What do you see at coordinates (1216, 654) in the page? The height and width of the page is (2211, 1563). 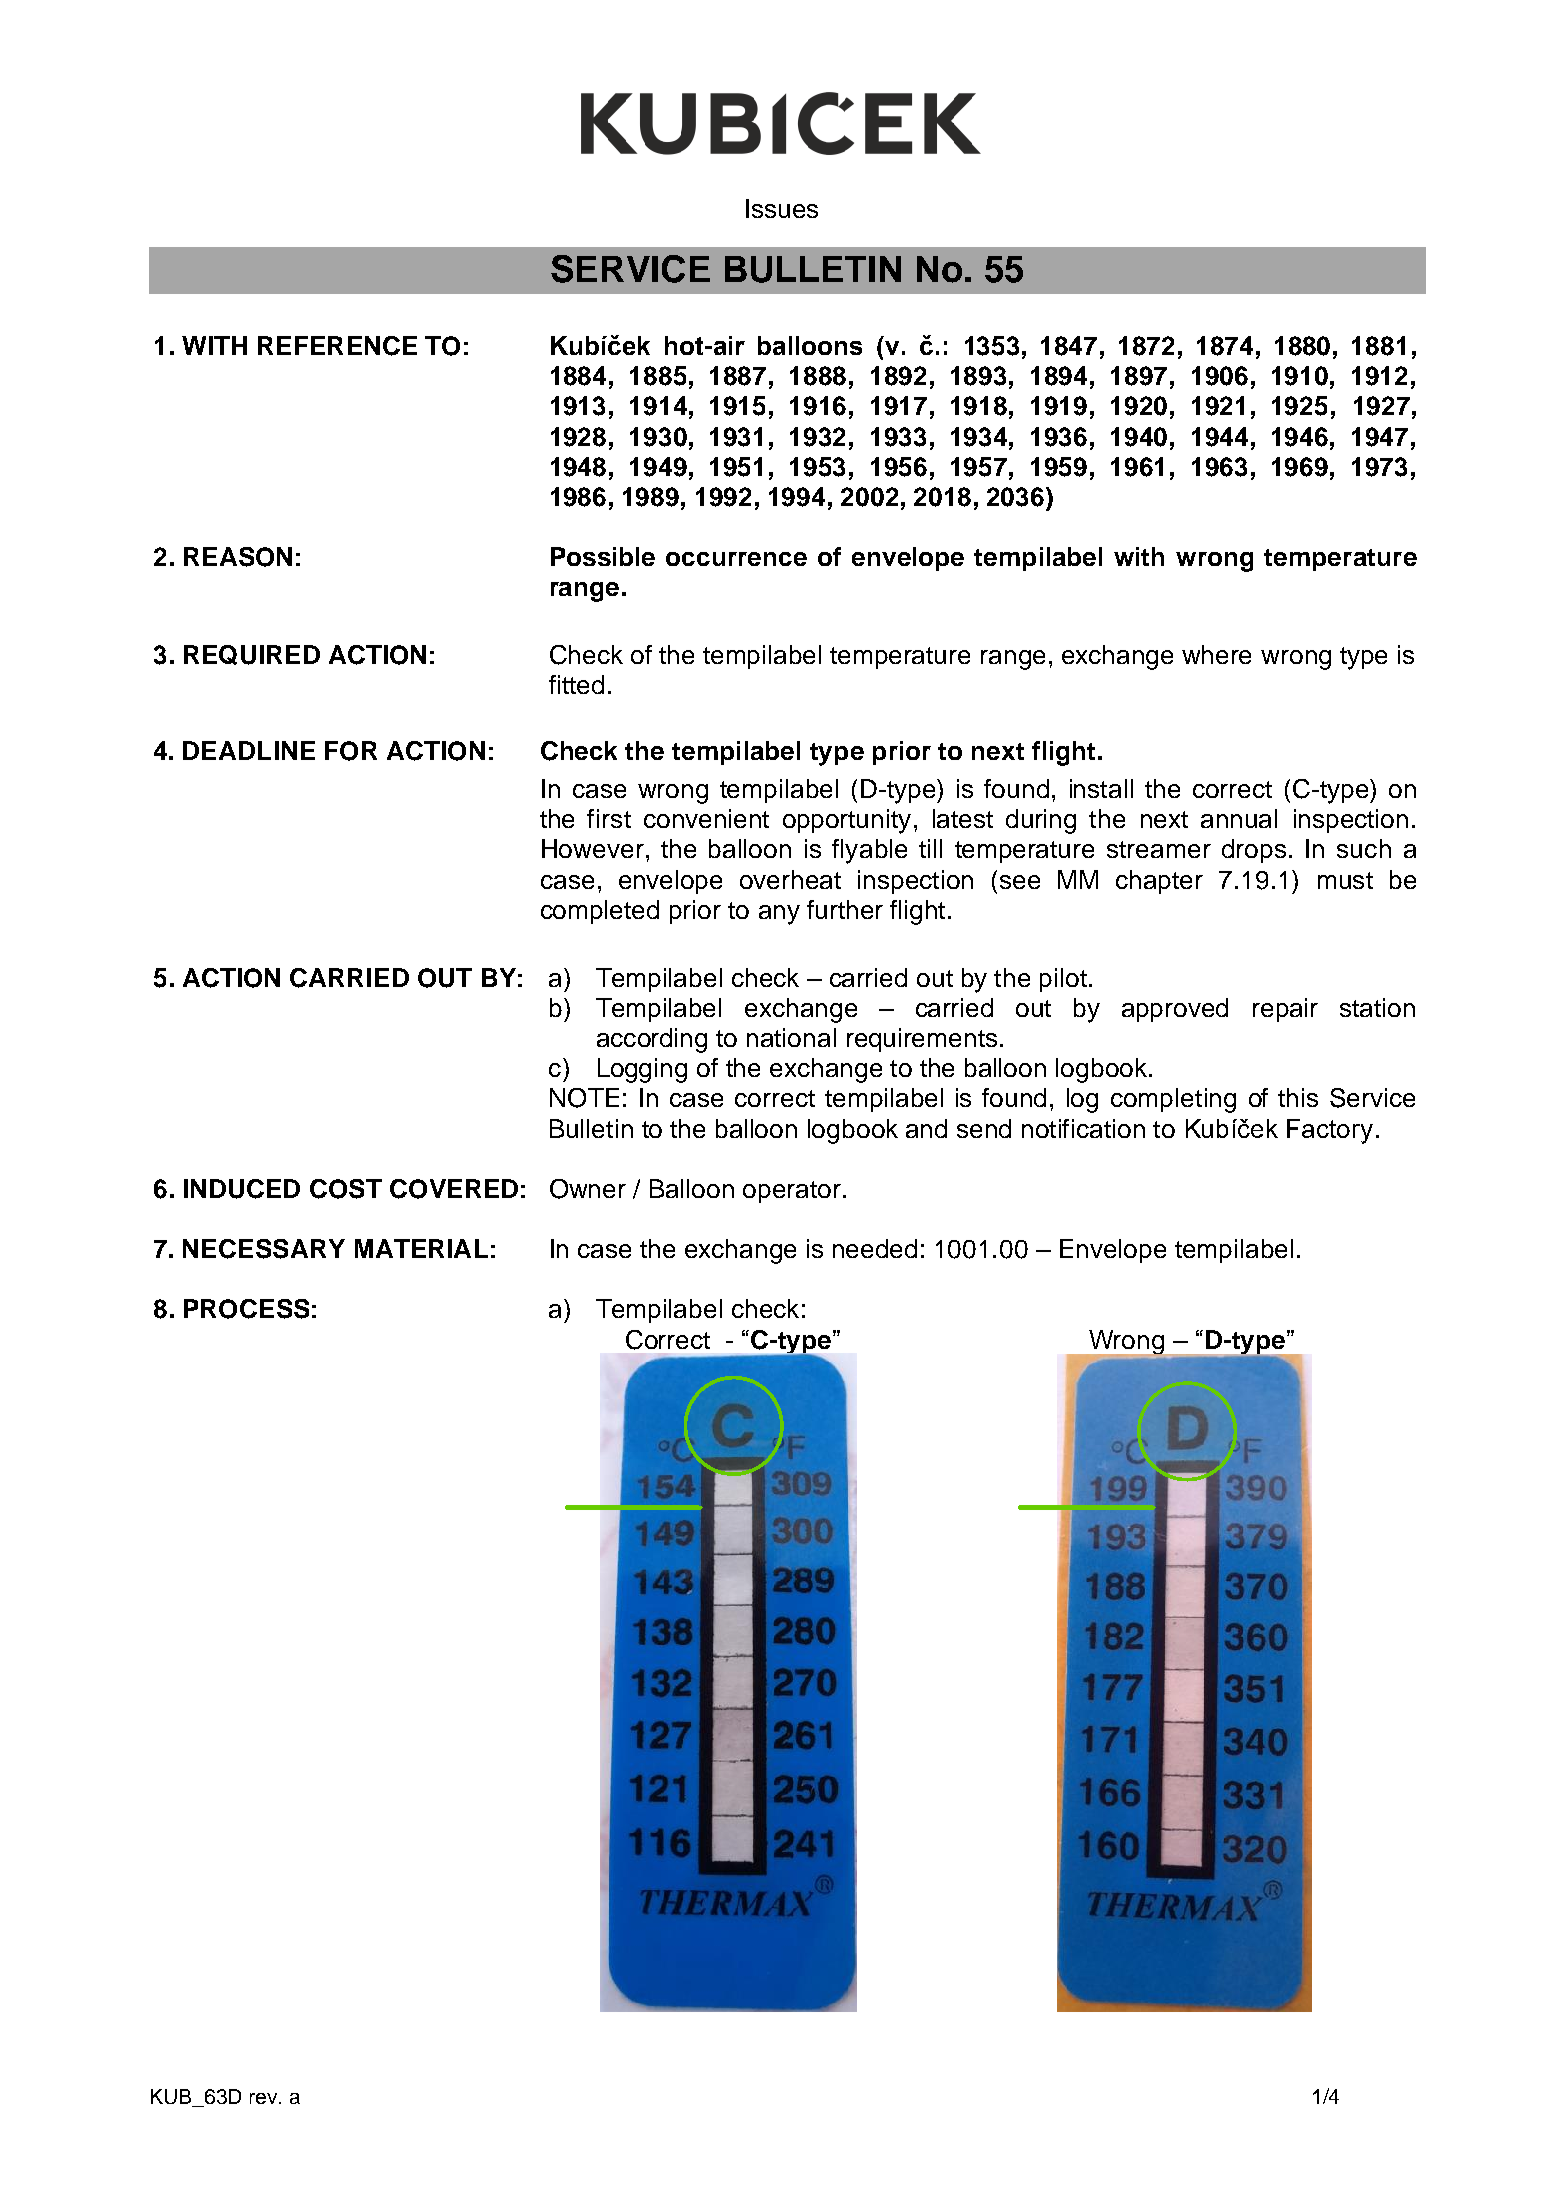 I see `where` at bounding box center [1216, 654].
